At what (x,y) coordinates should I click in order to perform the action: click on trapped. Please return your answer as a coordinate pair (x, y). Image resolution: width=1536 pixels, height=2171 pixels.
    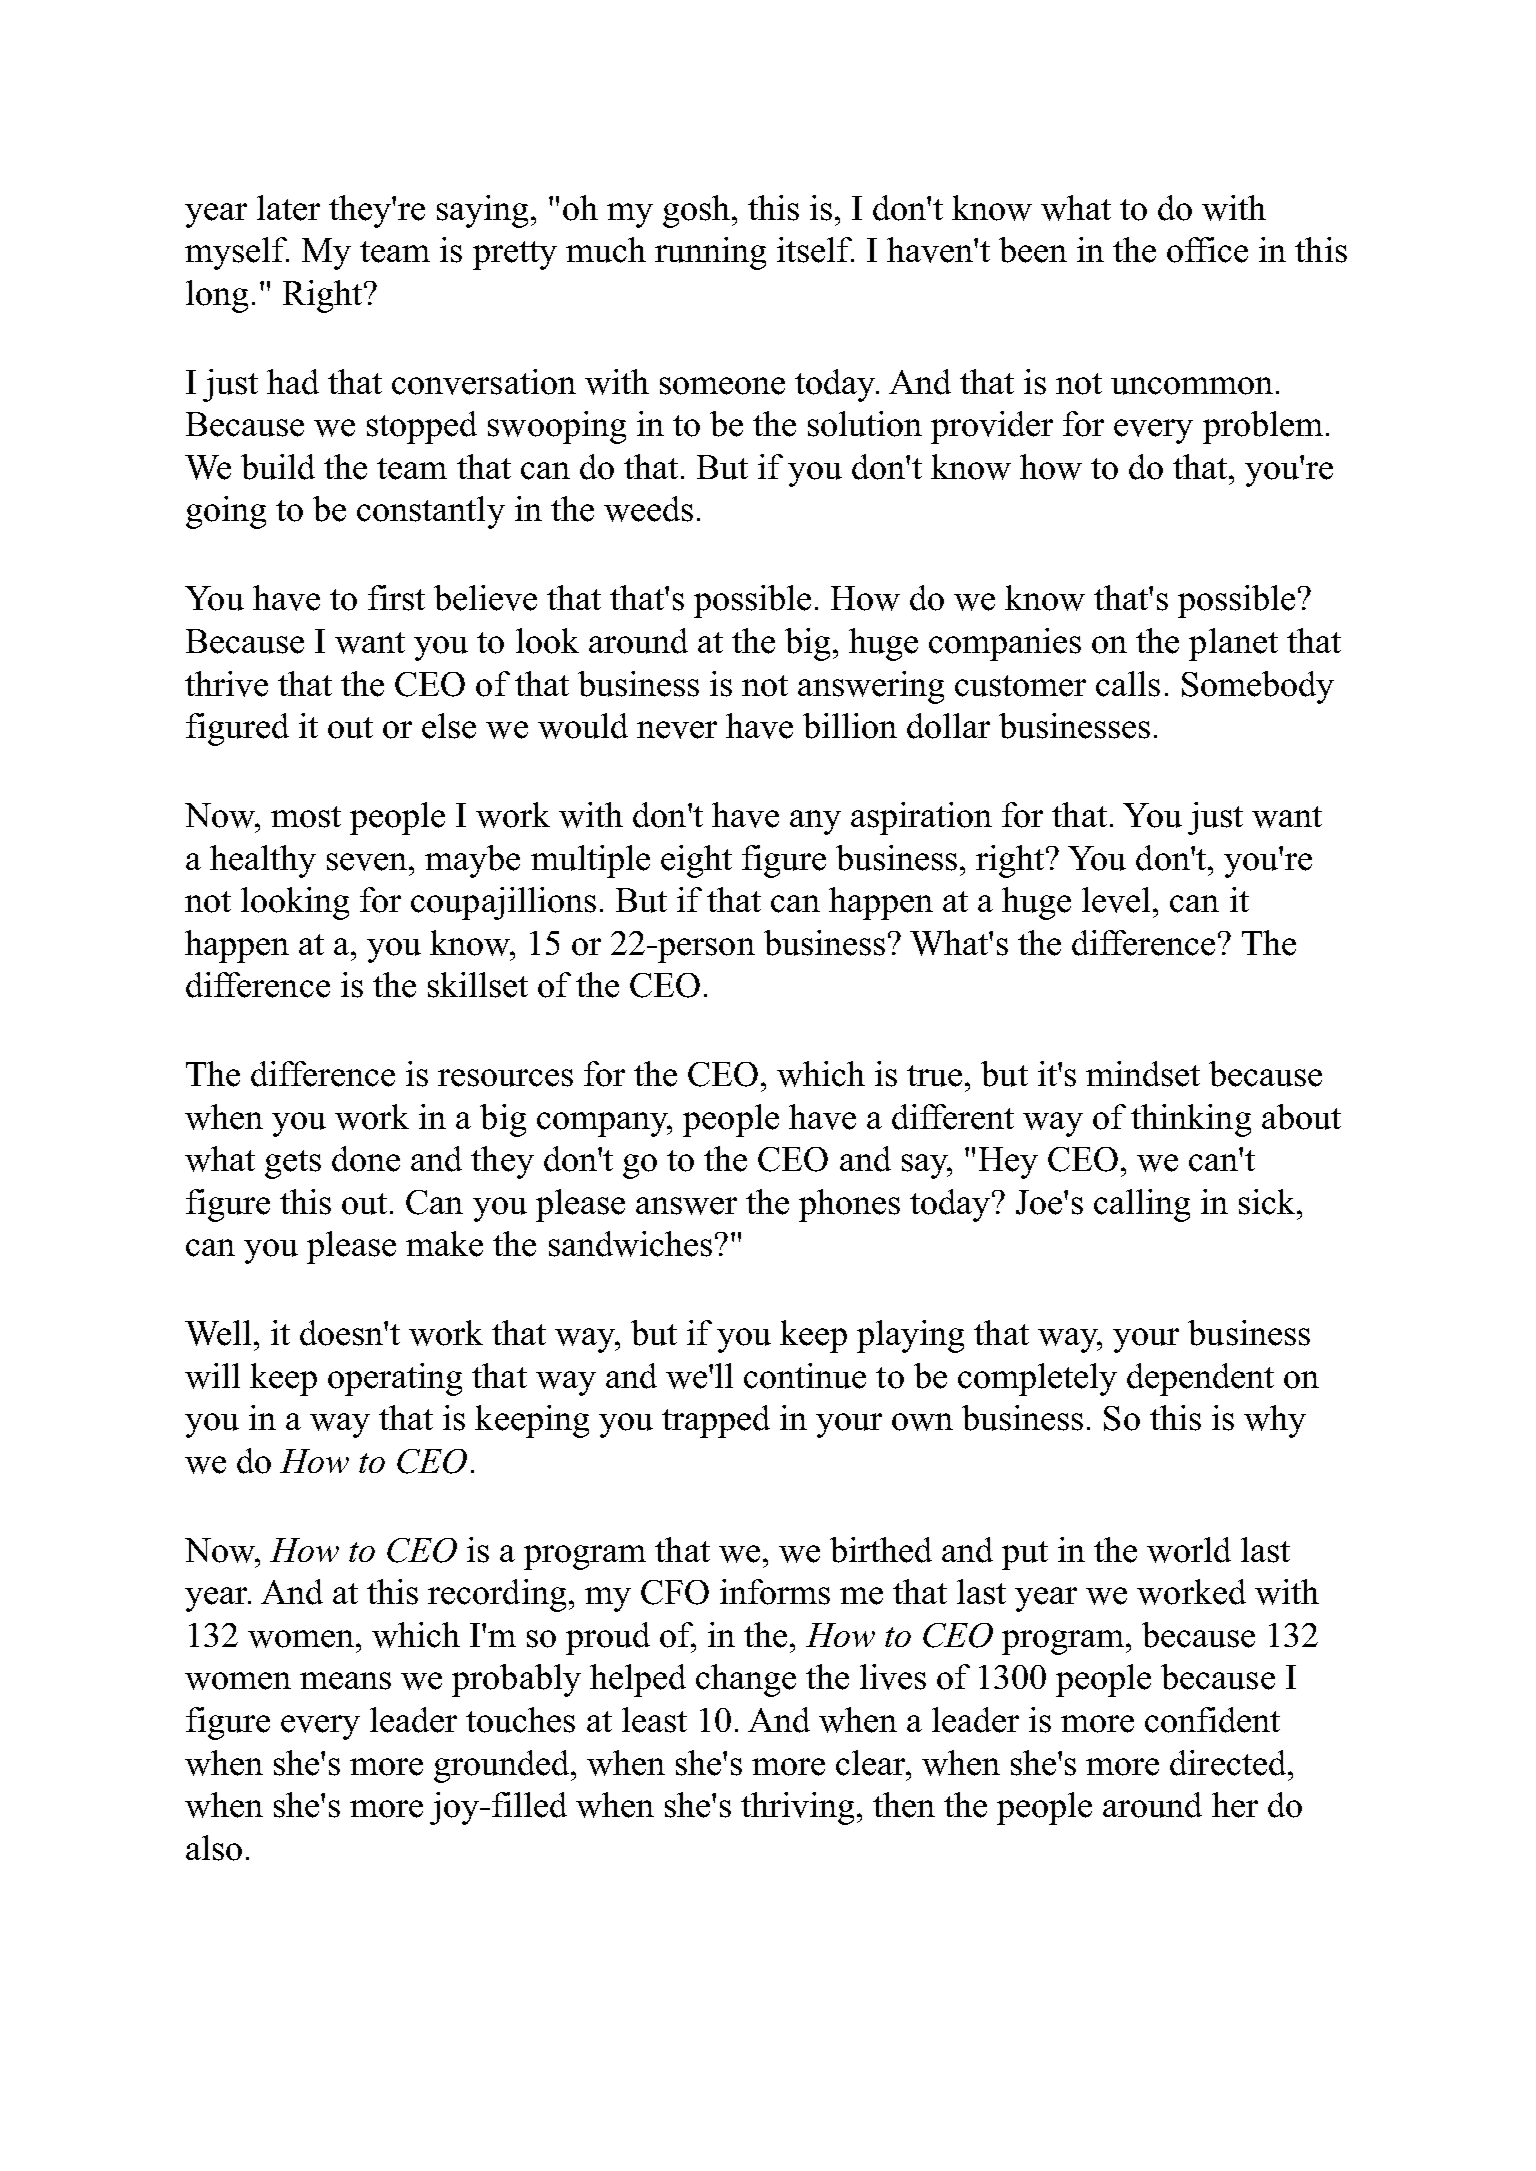
    Looking at the image, I should click on (716, 1421).
